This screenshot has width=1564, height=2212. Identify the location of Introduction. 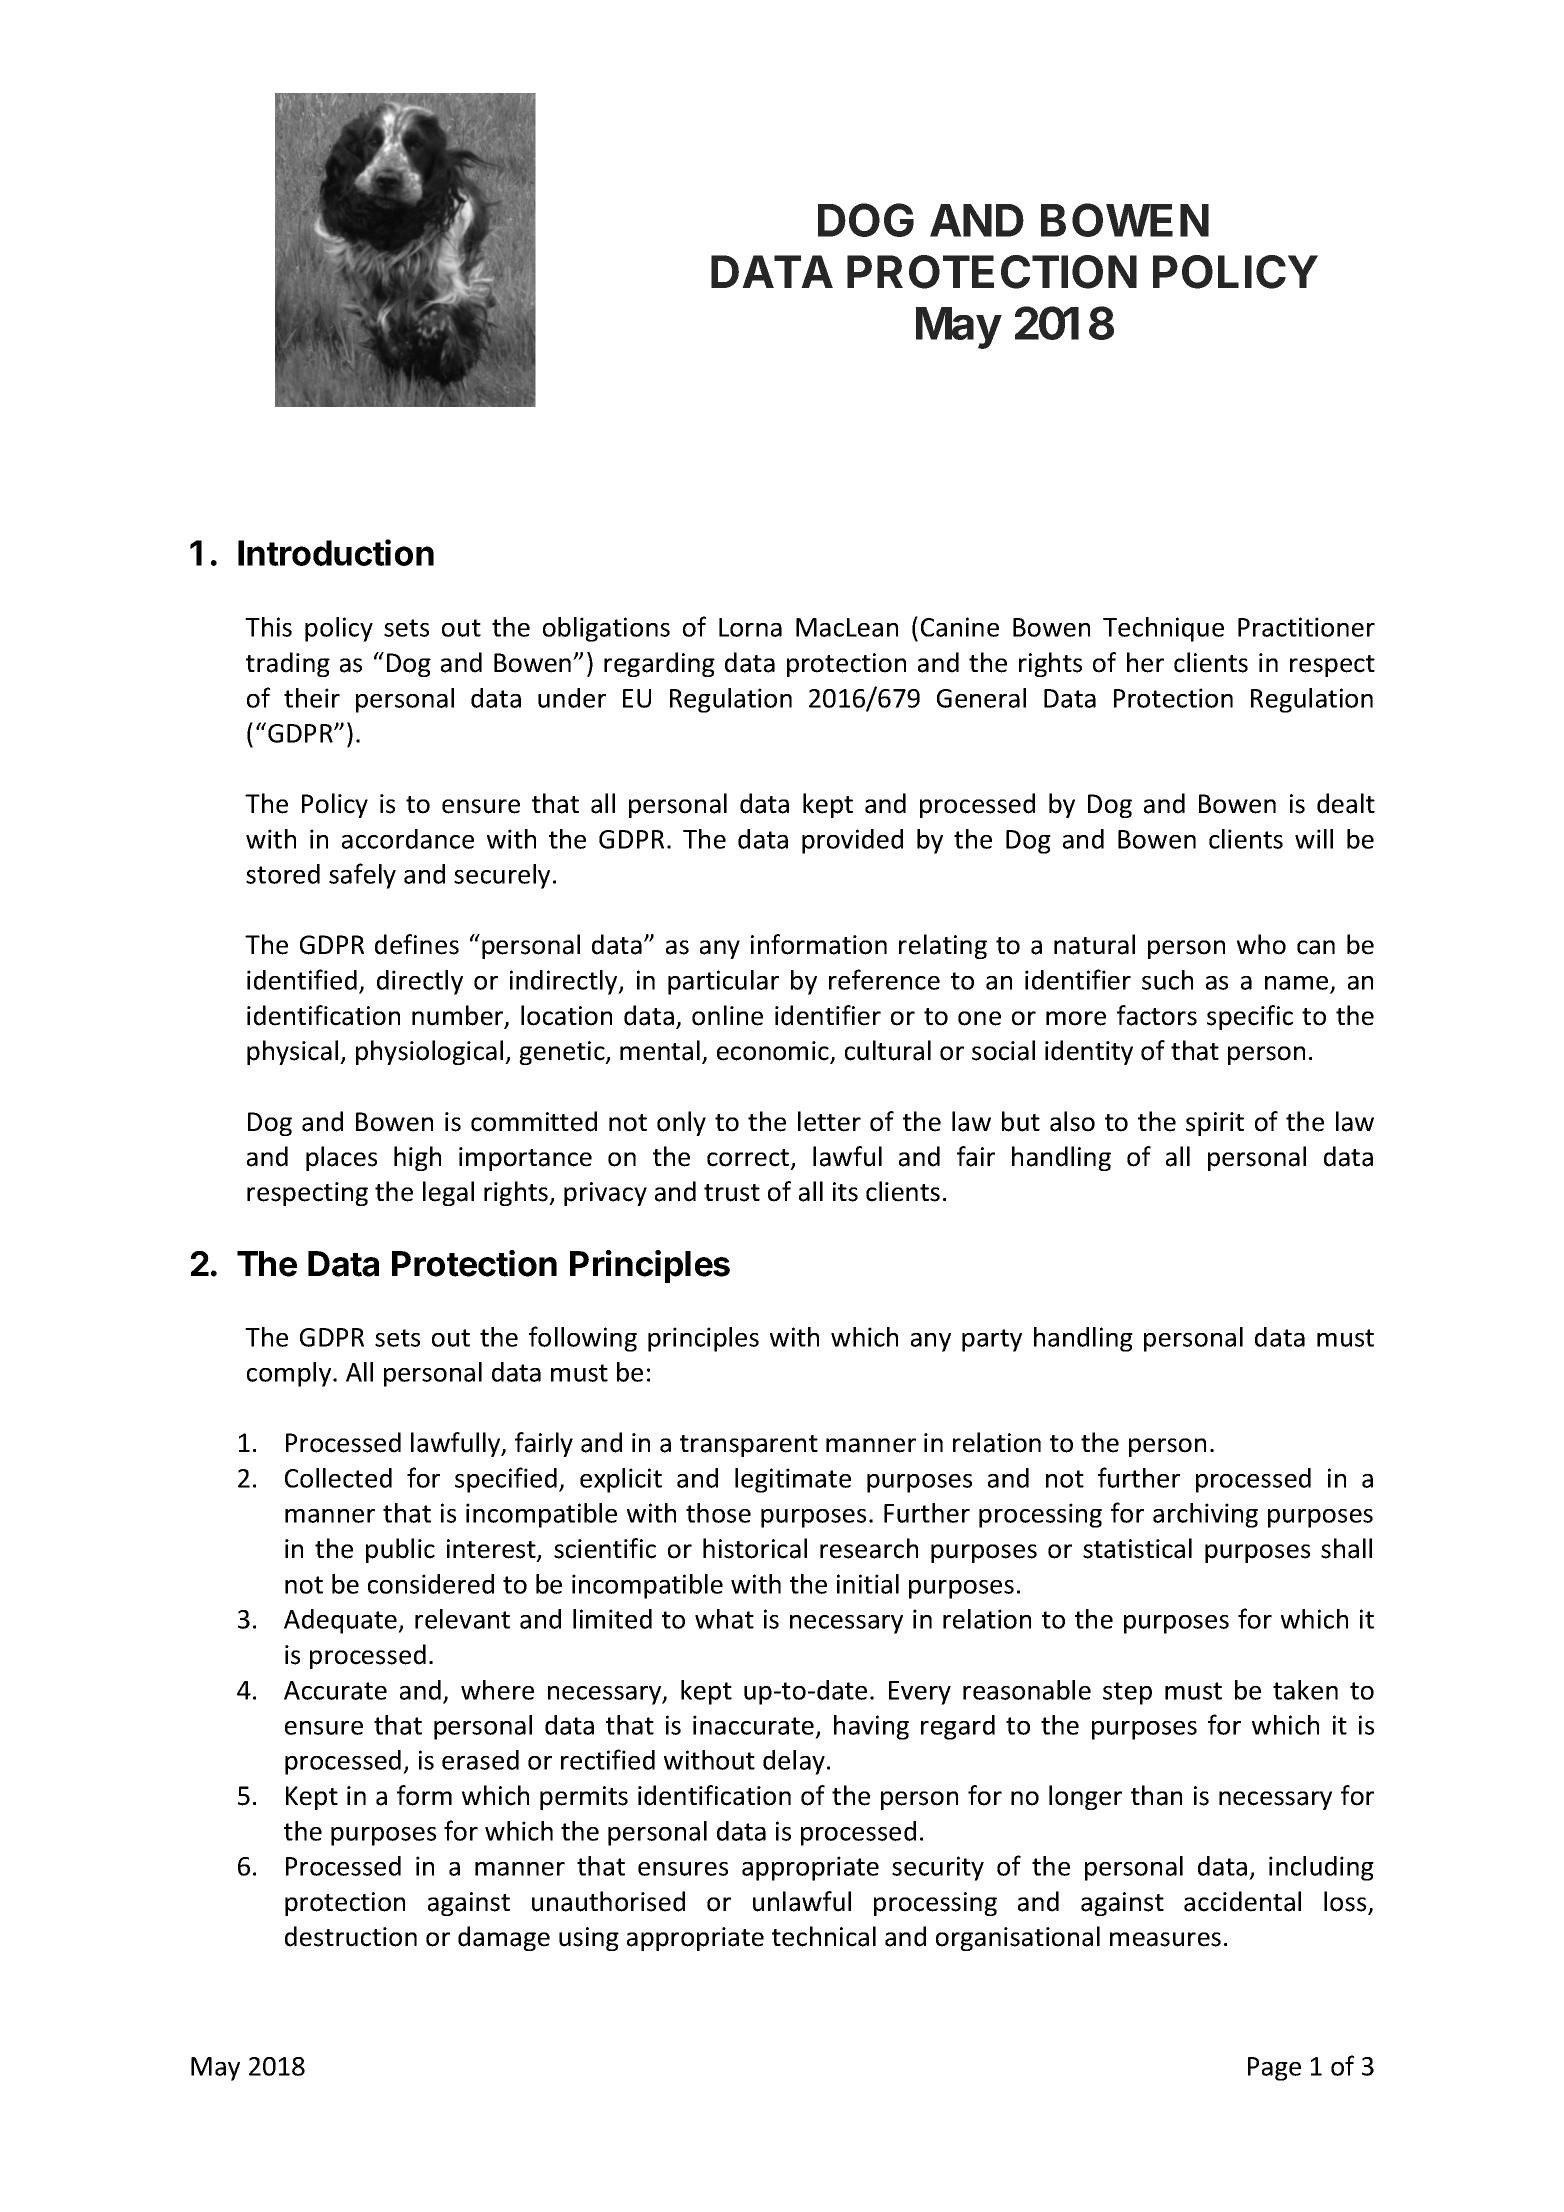
(336, 552).
